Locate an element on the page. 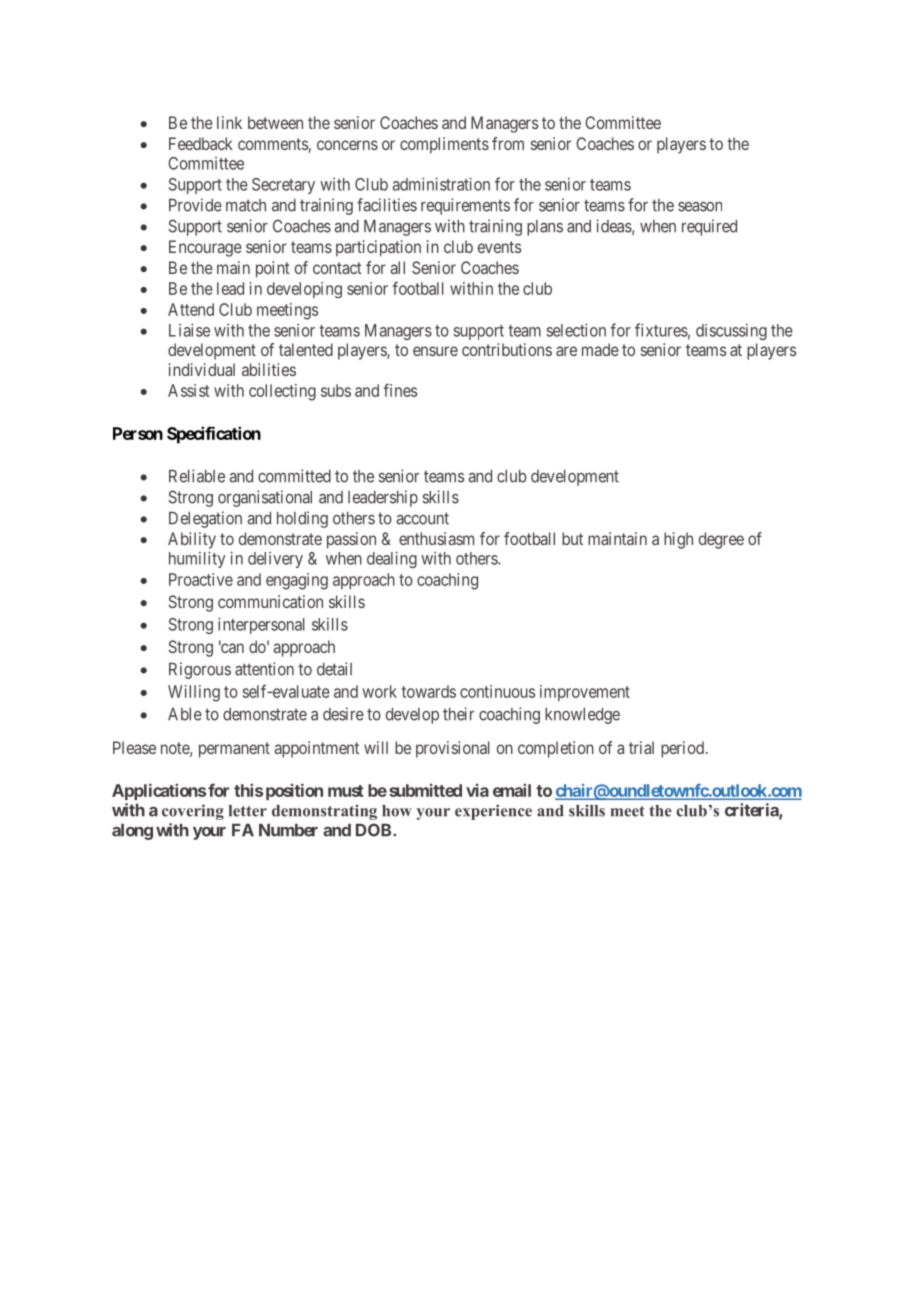 This page has height=1308, width=924. compliments is located at coordinates (444, 145).
